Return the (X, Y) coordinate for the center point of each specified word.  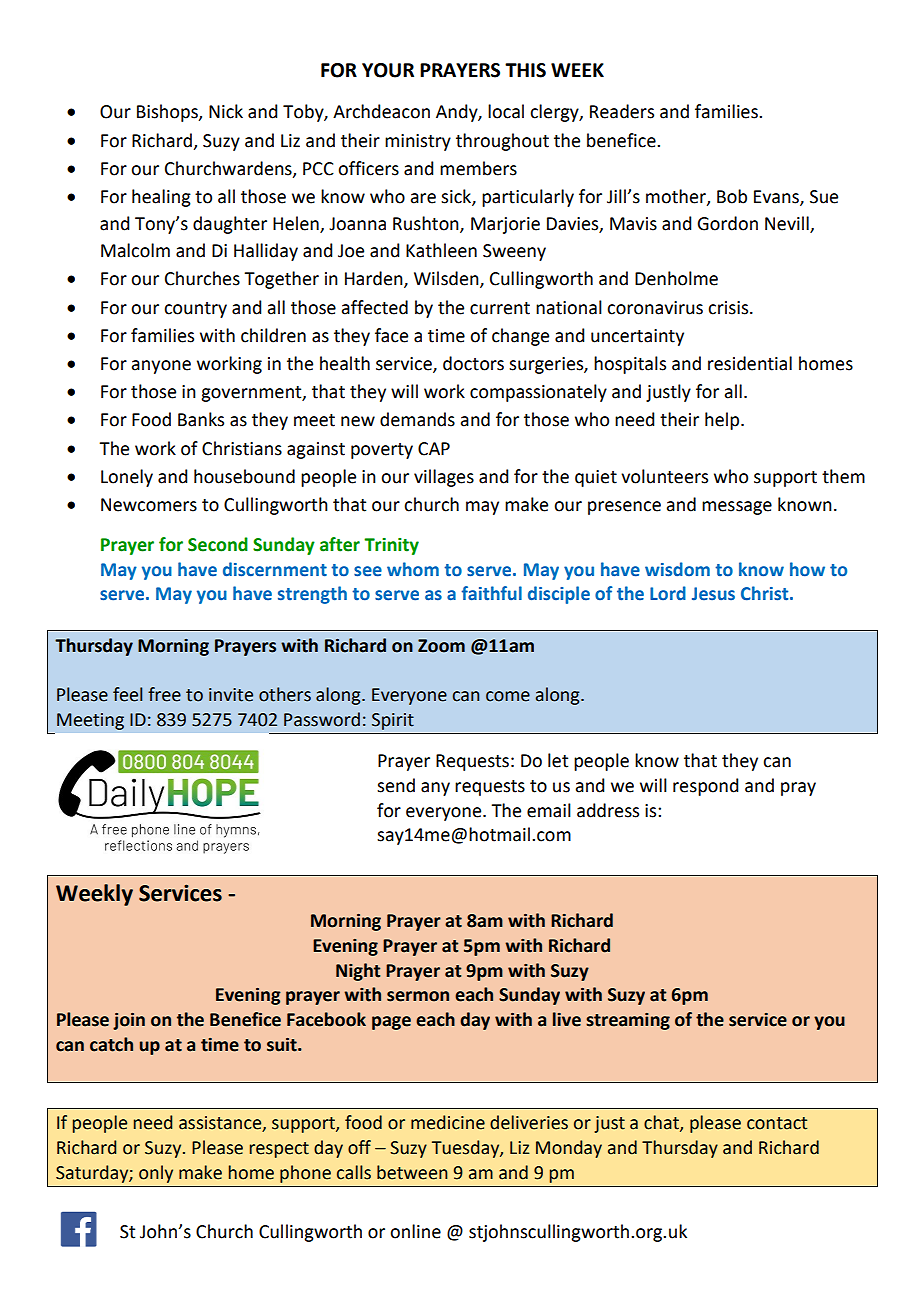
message (737, 508)
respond (706, 787)
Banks (201, 419)
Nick (226, 111)
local (506, 111)
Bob (732, 196)
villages (444, 478)
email (549, 810)
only (156, 1174)
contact (777, 1123)
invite (231, 695)
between (412, 1172)
